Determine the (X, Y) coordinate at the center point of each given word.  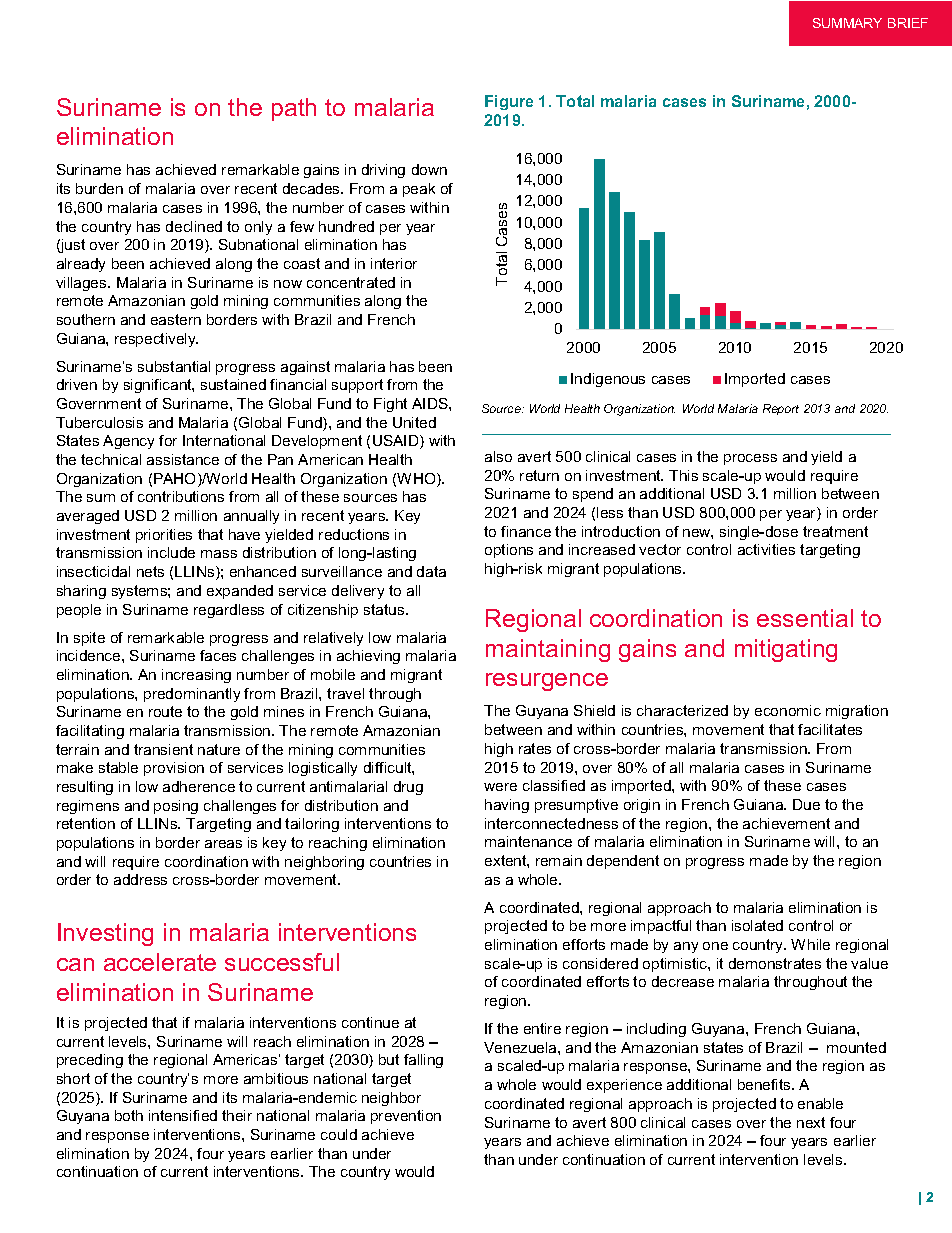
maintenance (528, 841)
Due (806, 804)
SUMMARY (847, 23)
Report (781, 409)
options (509, 551)
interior (394, 263)
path (294, 109)
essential (805, 618)
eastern (176, 319)
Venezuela (521, 1047)
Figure (509, 102)
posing (176, 807)
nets (150, 571)
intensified (183, 1115)
